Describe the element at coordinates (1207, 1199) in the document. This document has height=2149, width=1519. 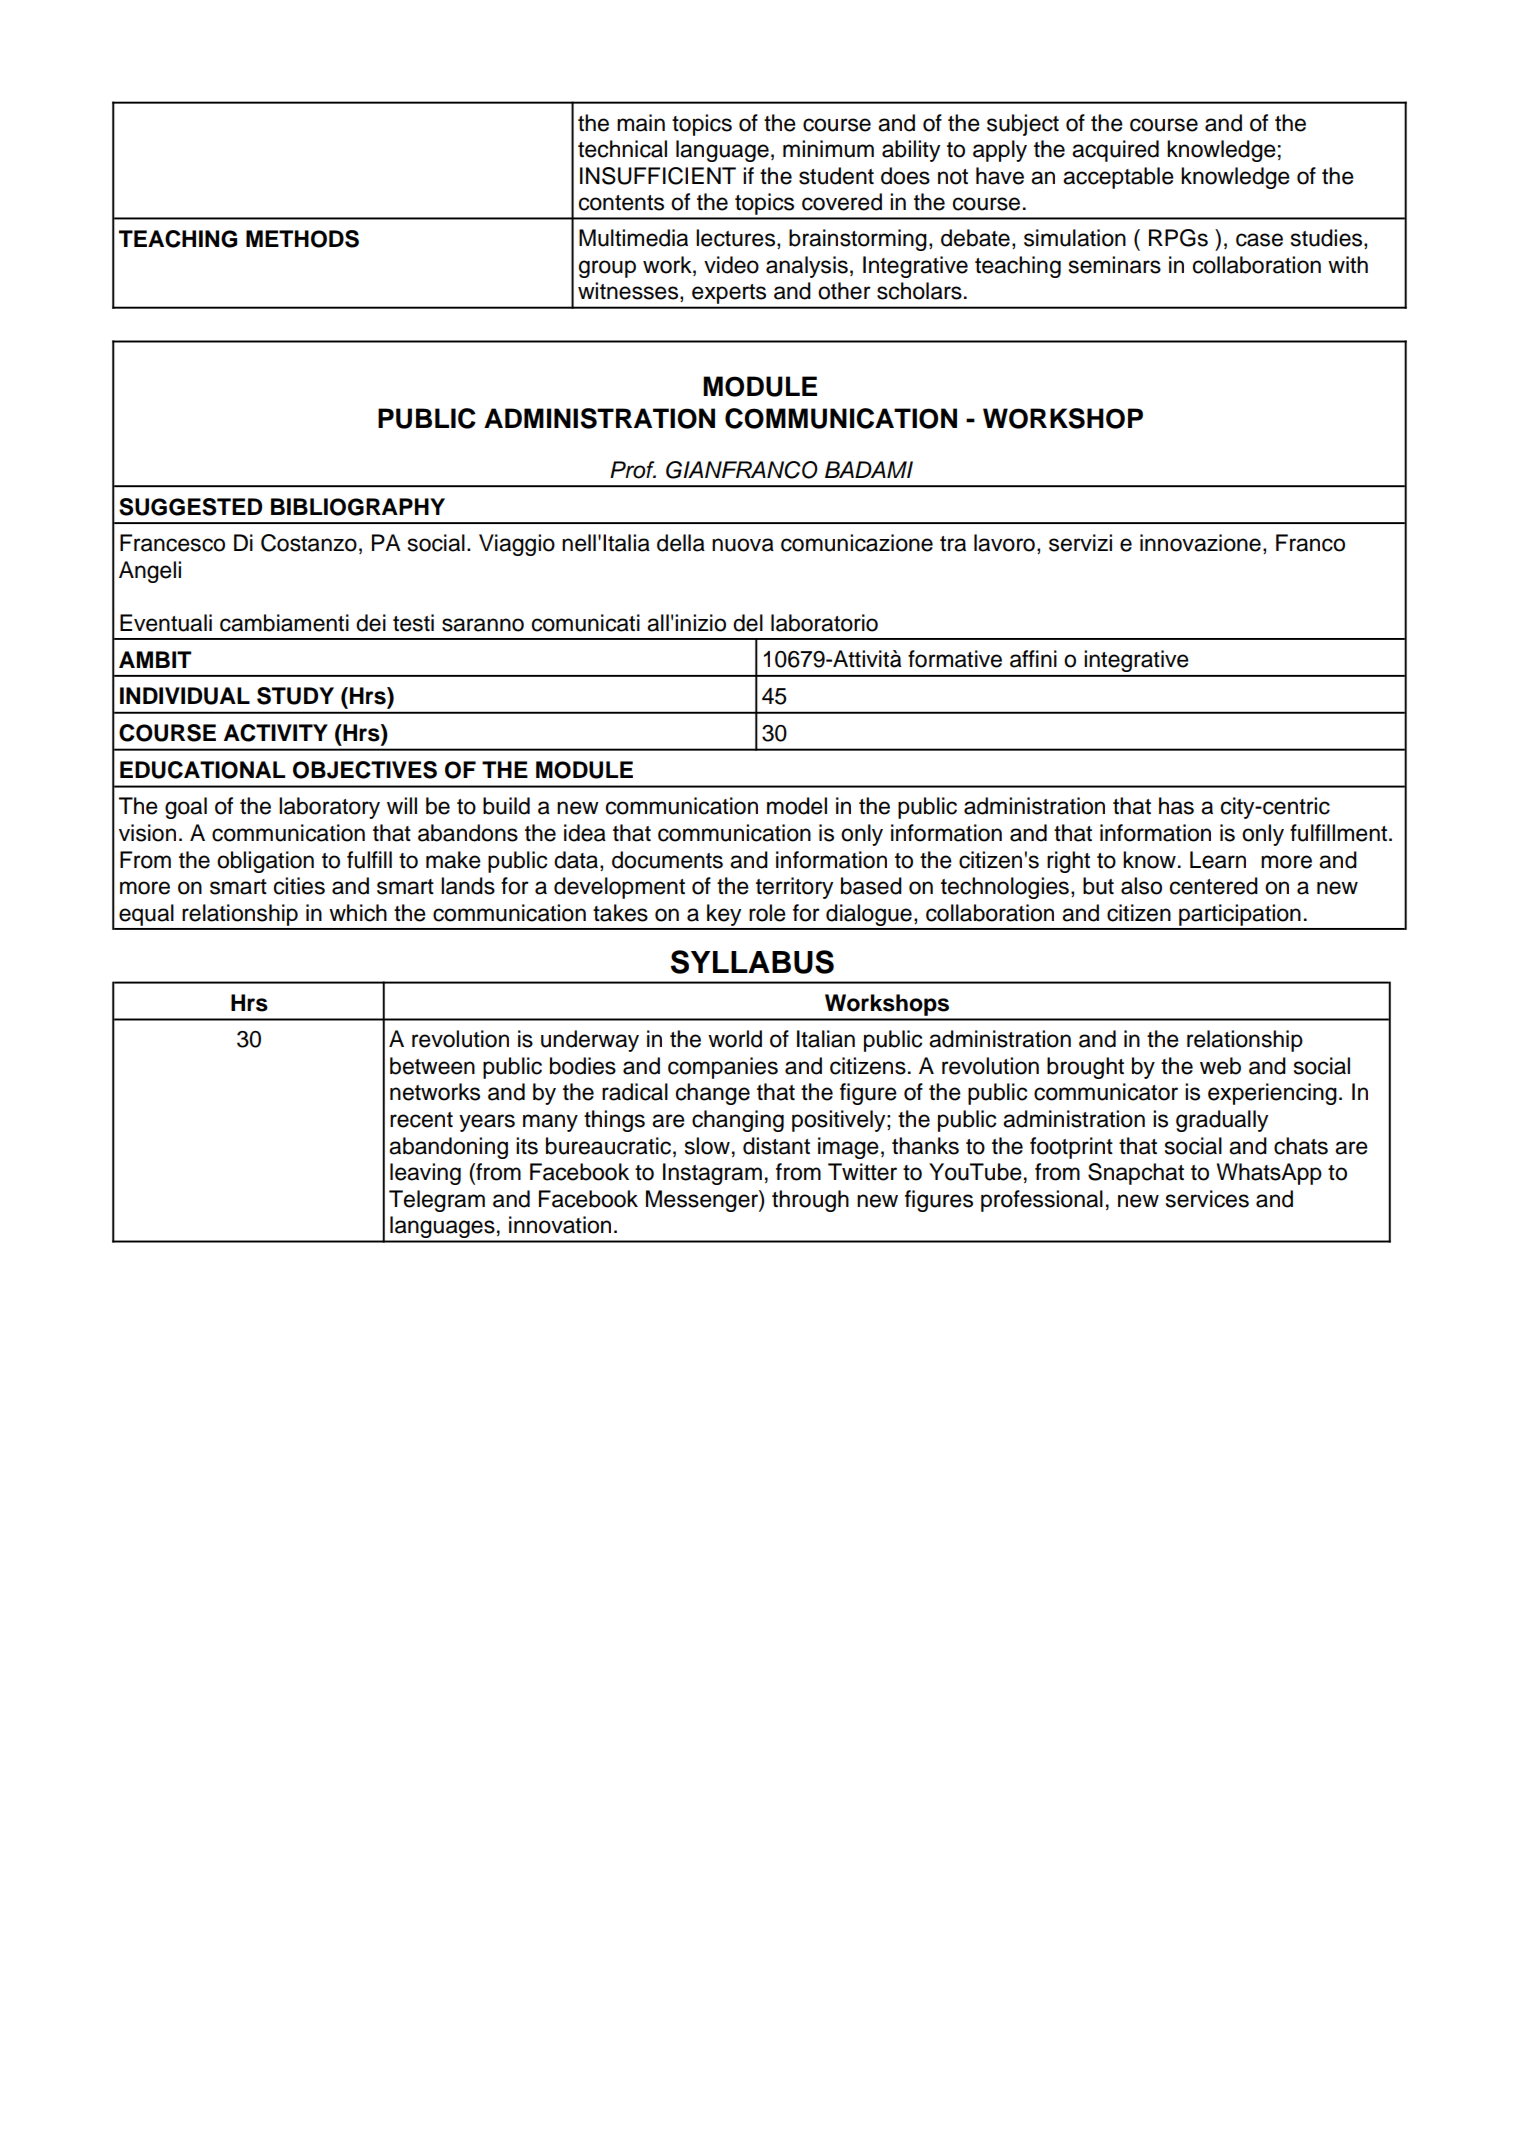
I see `services` at that location.
